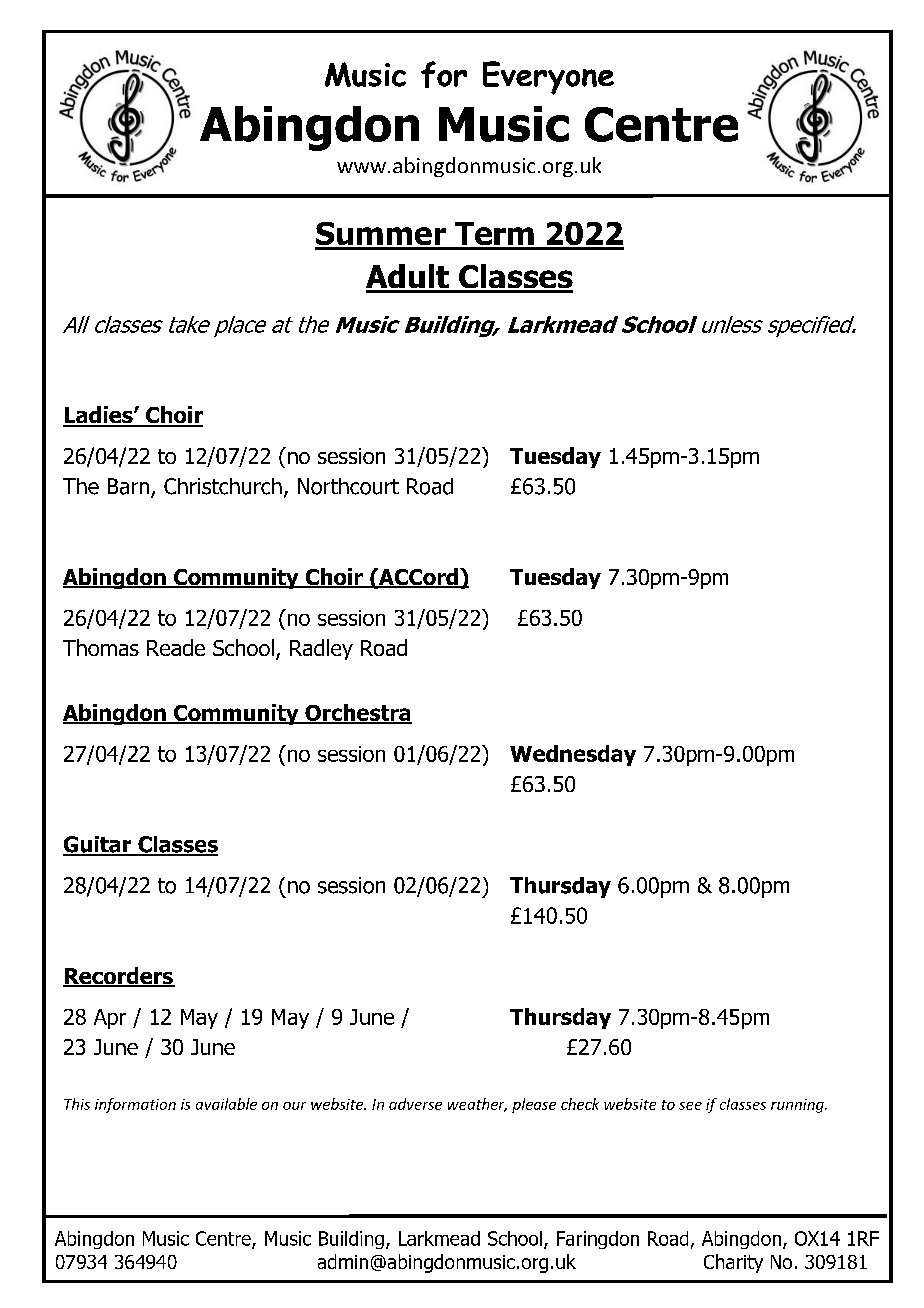 The image size is (924, 1308). I want to click on information, so click(135, 1105).
